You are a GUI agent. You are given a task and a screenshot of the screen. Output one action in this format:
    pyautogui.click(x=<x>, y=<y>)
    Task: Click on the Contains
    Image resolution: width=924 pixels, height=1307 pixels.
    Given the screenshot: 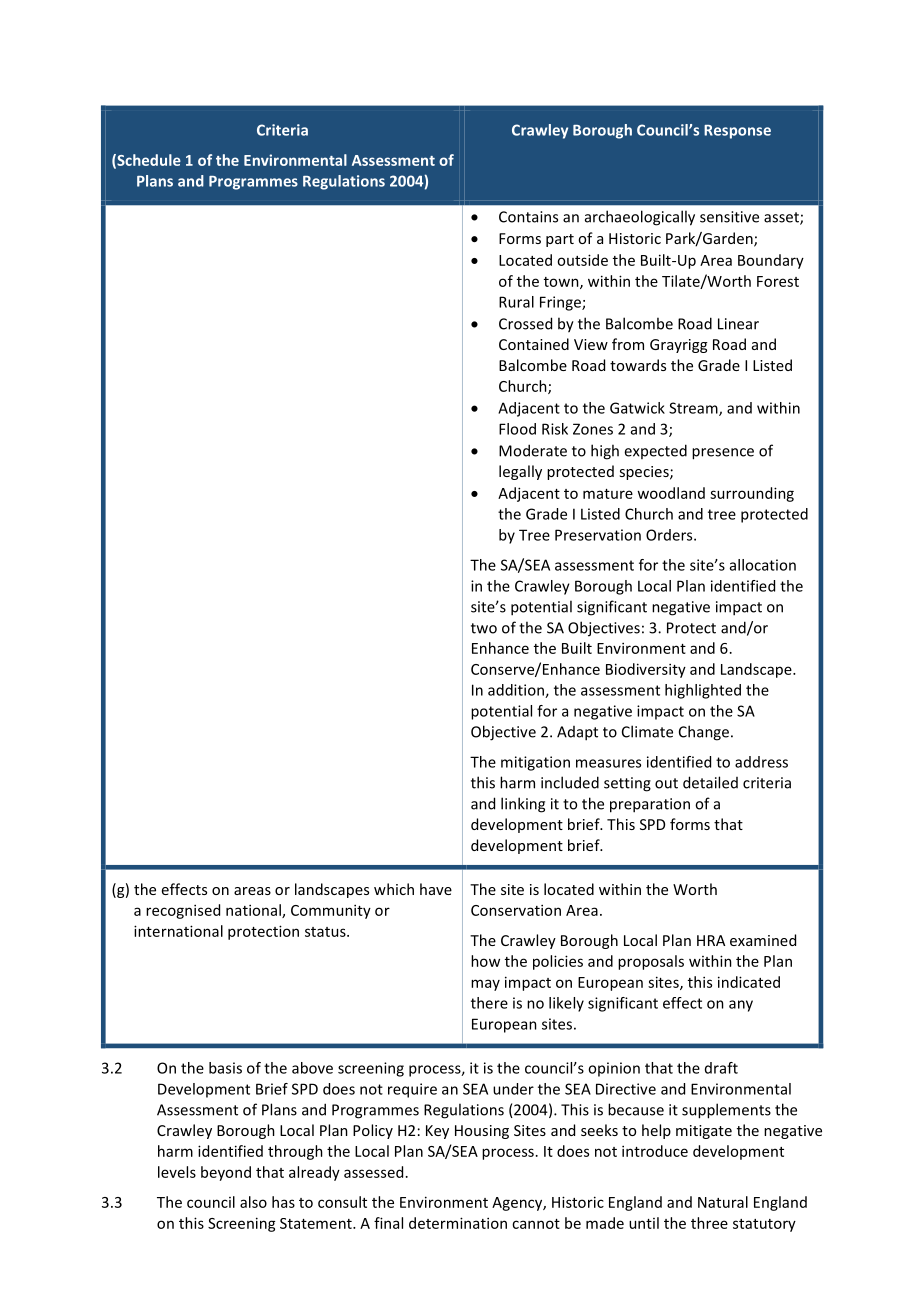 What is the action you would take?
    pyautogui.click(x=528, y=217)
